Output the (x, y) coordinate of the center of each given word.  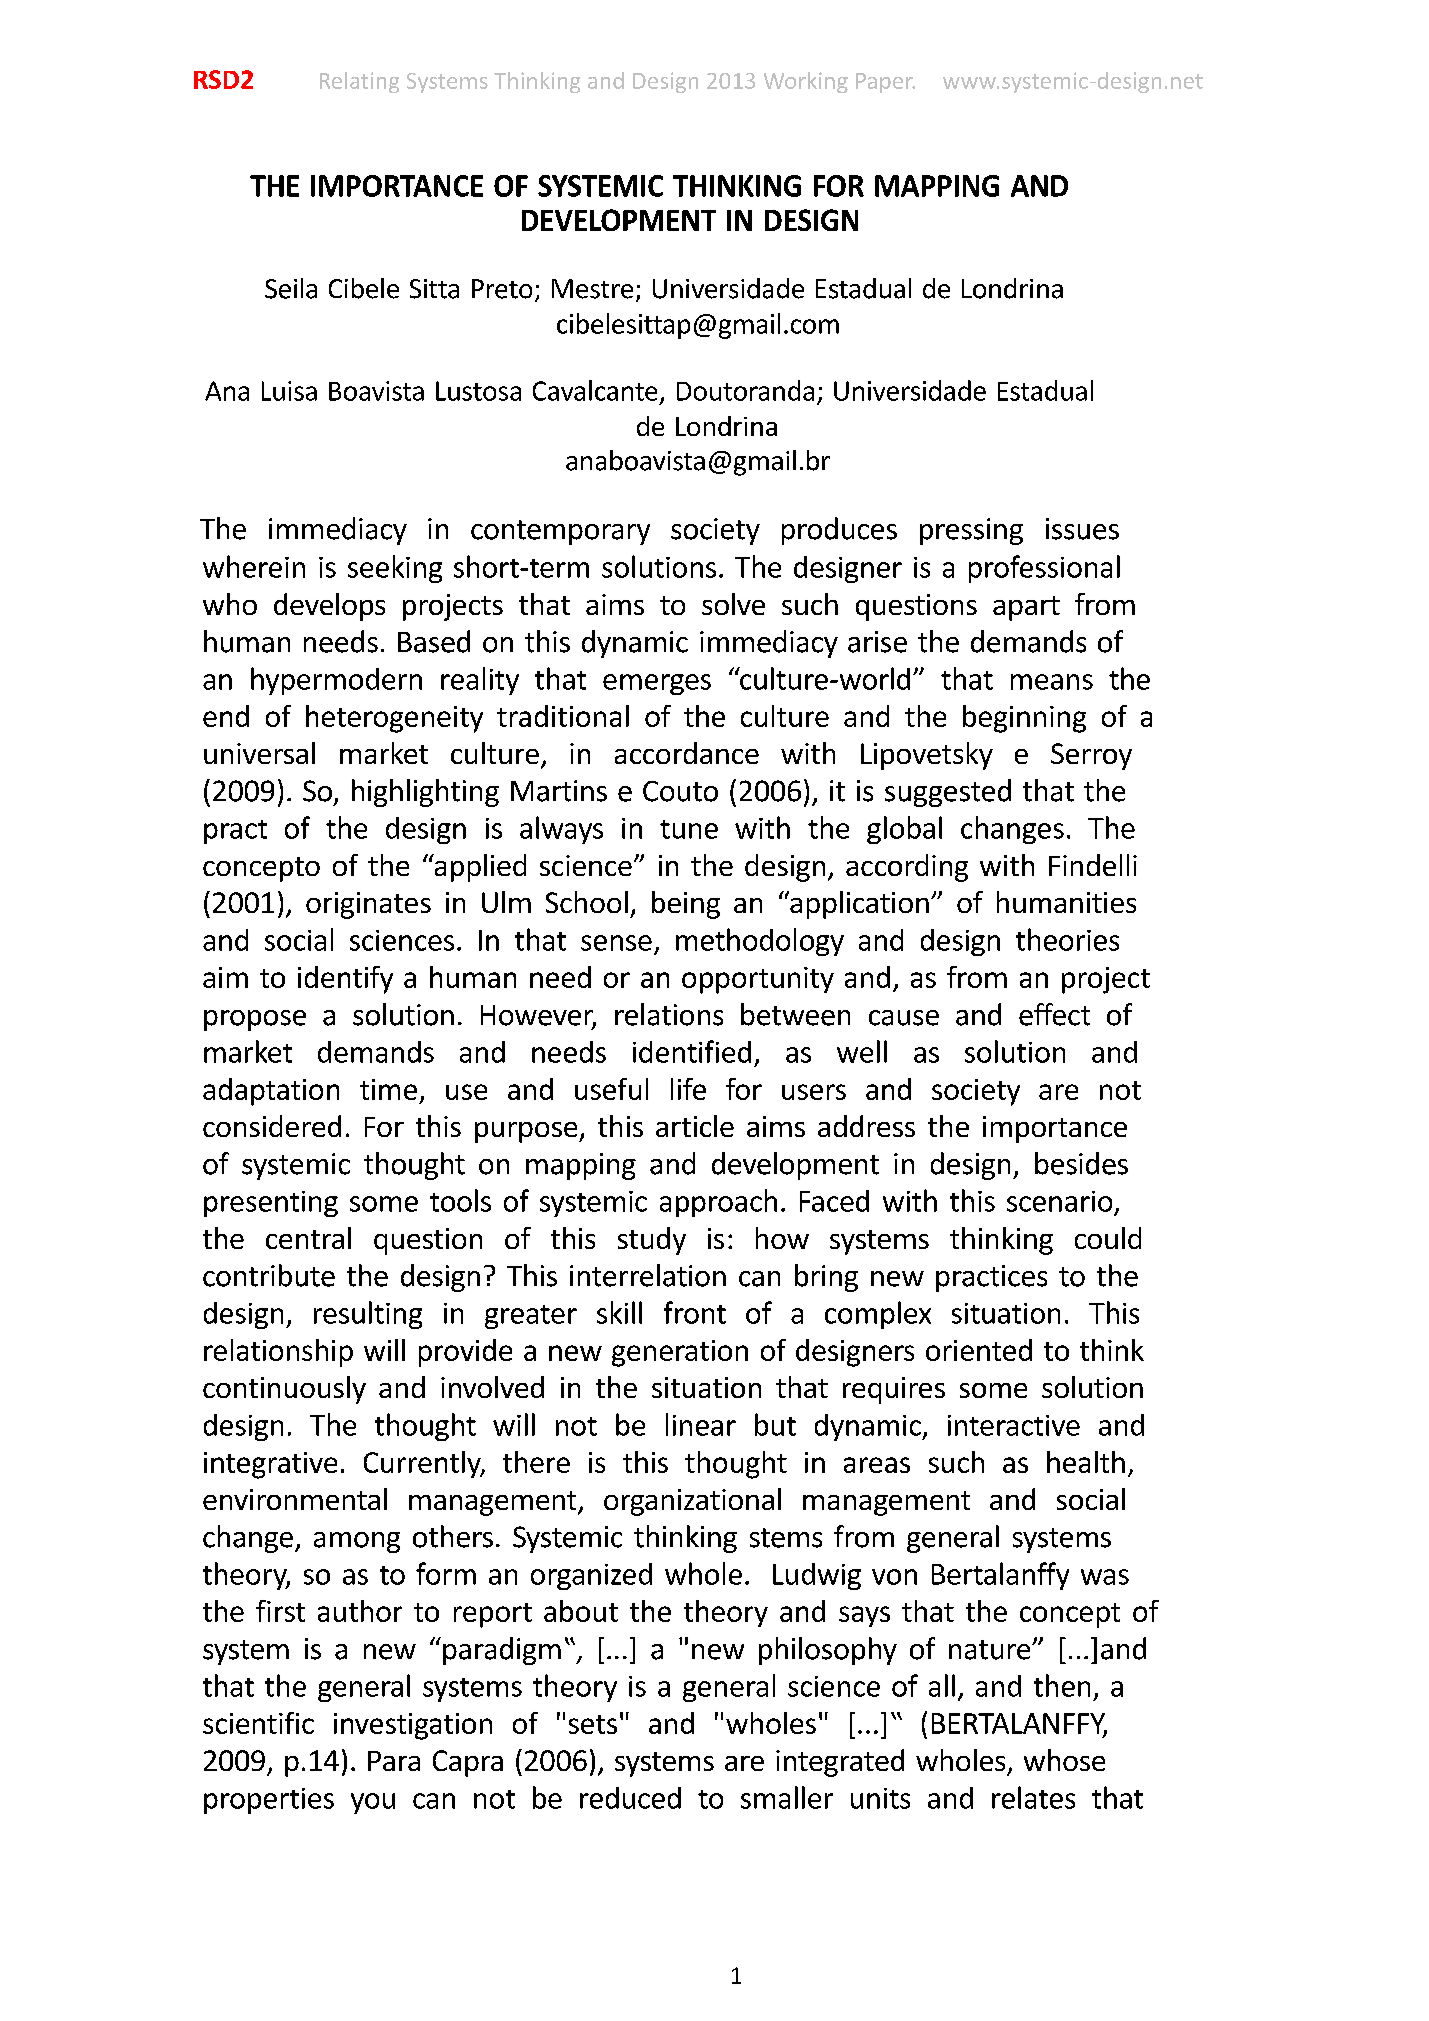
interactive (1014, 1425)
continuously (284, 1390)
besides (1081, 1163)
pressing (971, 531)
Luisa (289, 391)
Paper (885, 83)
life (688, 1089)
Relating (359, 82)
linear (701, 1424)
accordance (687, 753)
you (373, 1803)
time (388, 1089)
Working (806, 82)
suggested (948, 793)
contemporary (560, 532)
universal (259, 753)
